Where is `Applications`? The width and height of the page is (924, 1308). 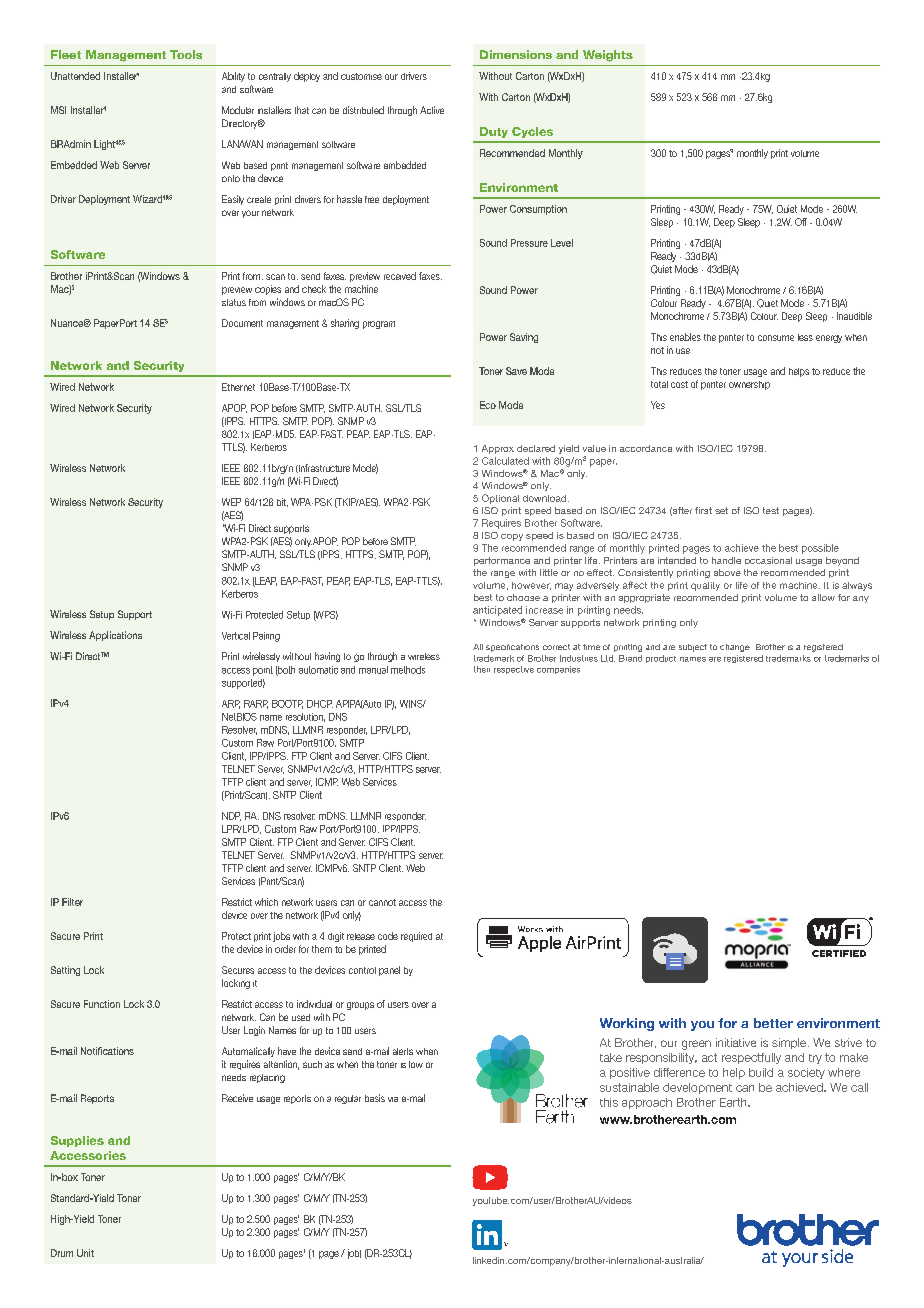 Applications is located at coordinates (115, 636).
